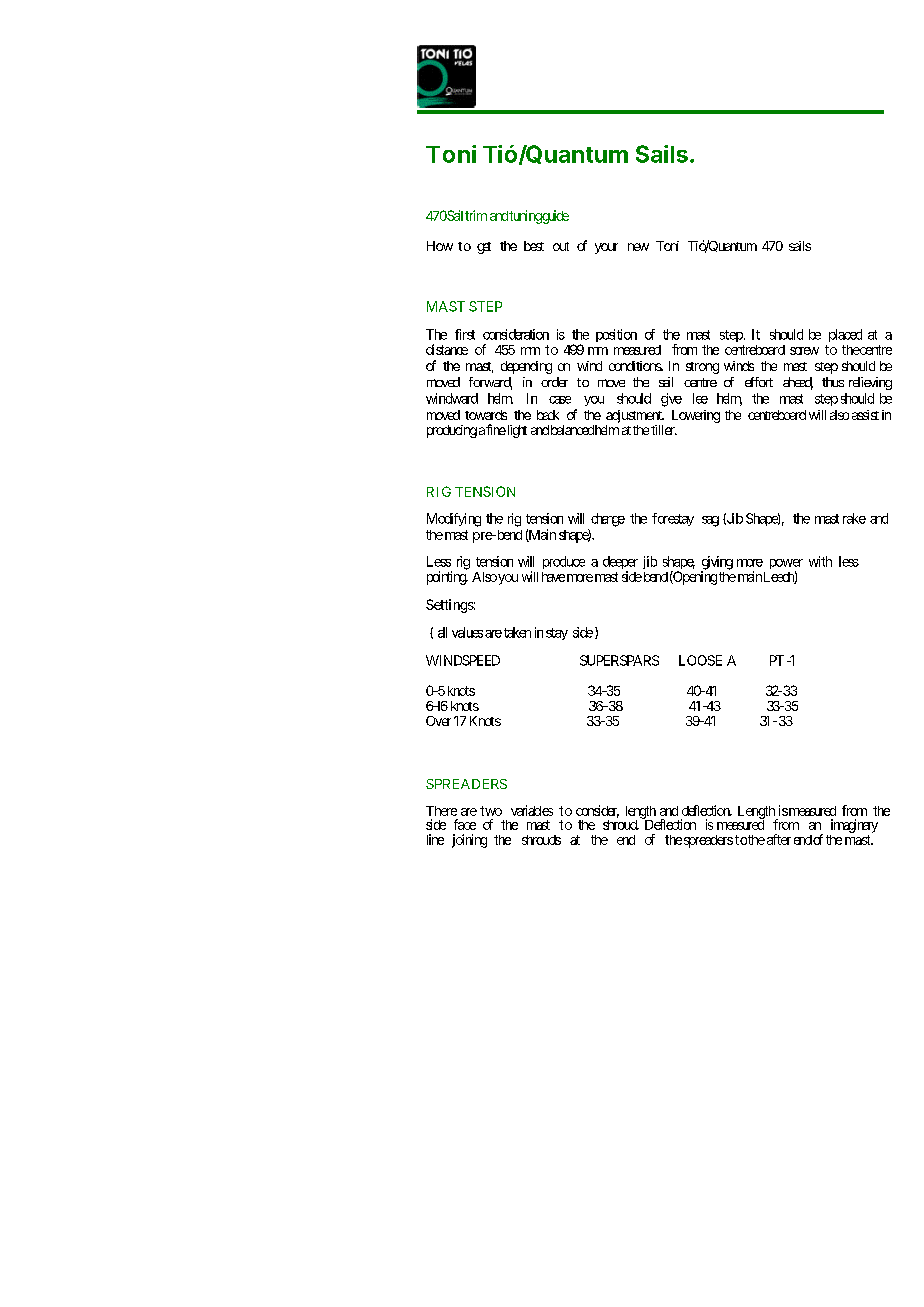 This screenshot has width=924, height=1307. I want to click on new, so click(638, 247).
